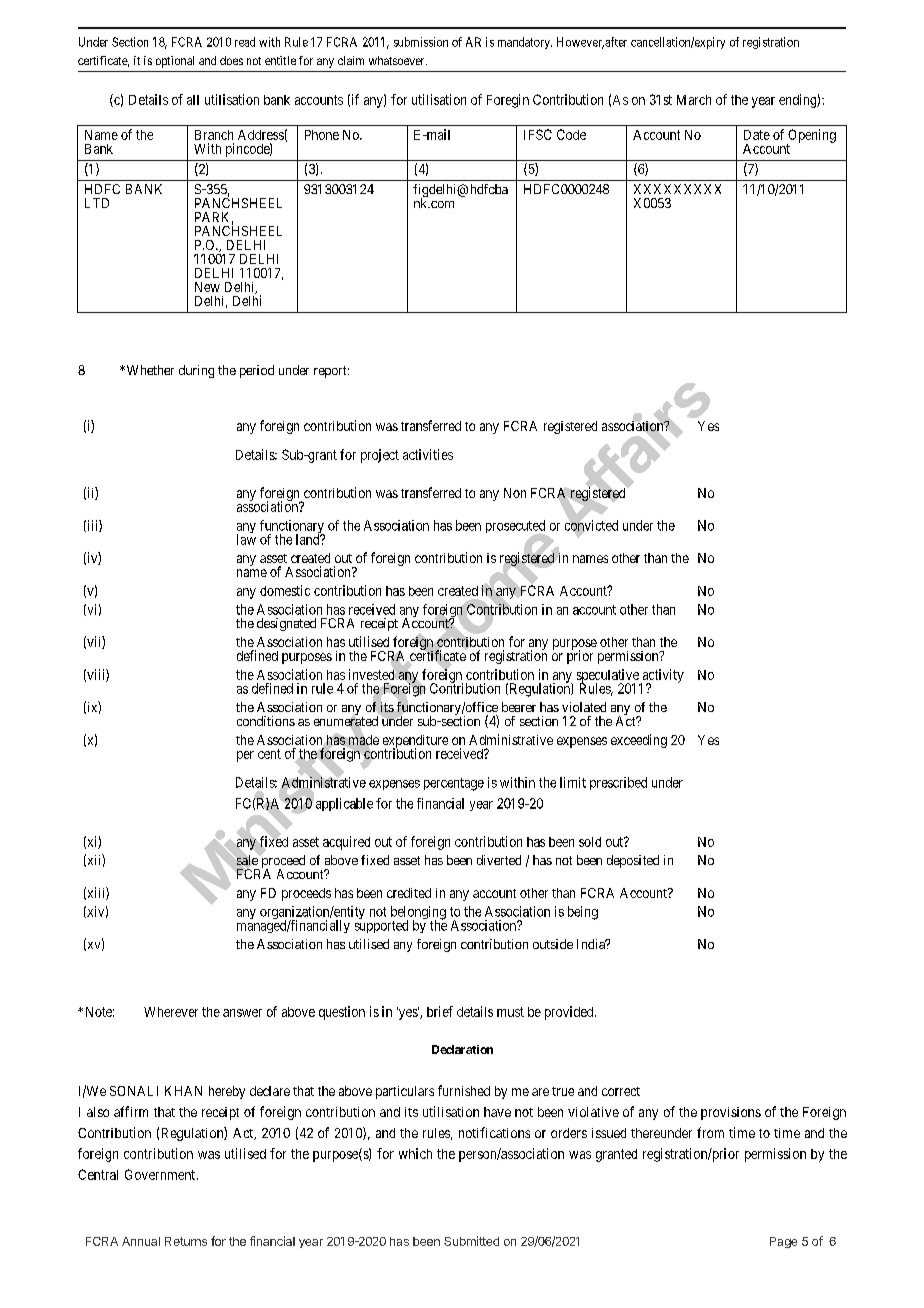 The height and width of the page is (1308, 924). I want to click on brief, so click(440, 1011).
